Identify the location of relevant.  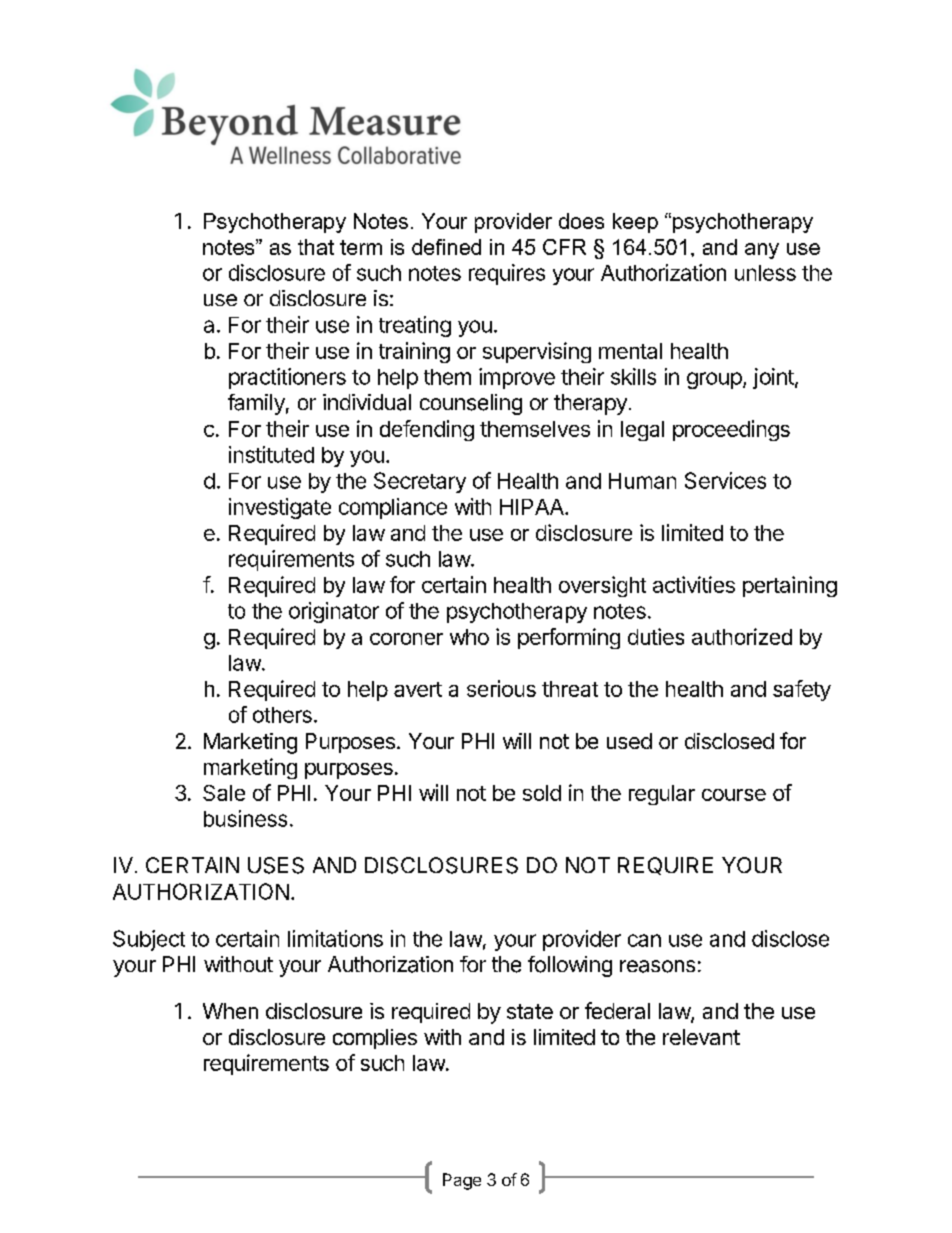
(701, 1037).
